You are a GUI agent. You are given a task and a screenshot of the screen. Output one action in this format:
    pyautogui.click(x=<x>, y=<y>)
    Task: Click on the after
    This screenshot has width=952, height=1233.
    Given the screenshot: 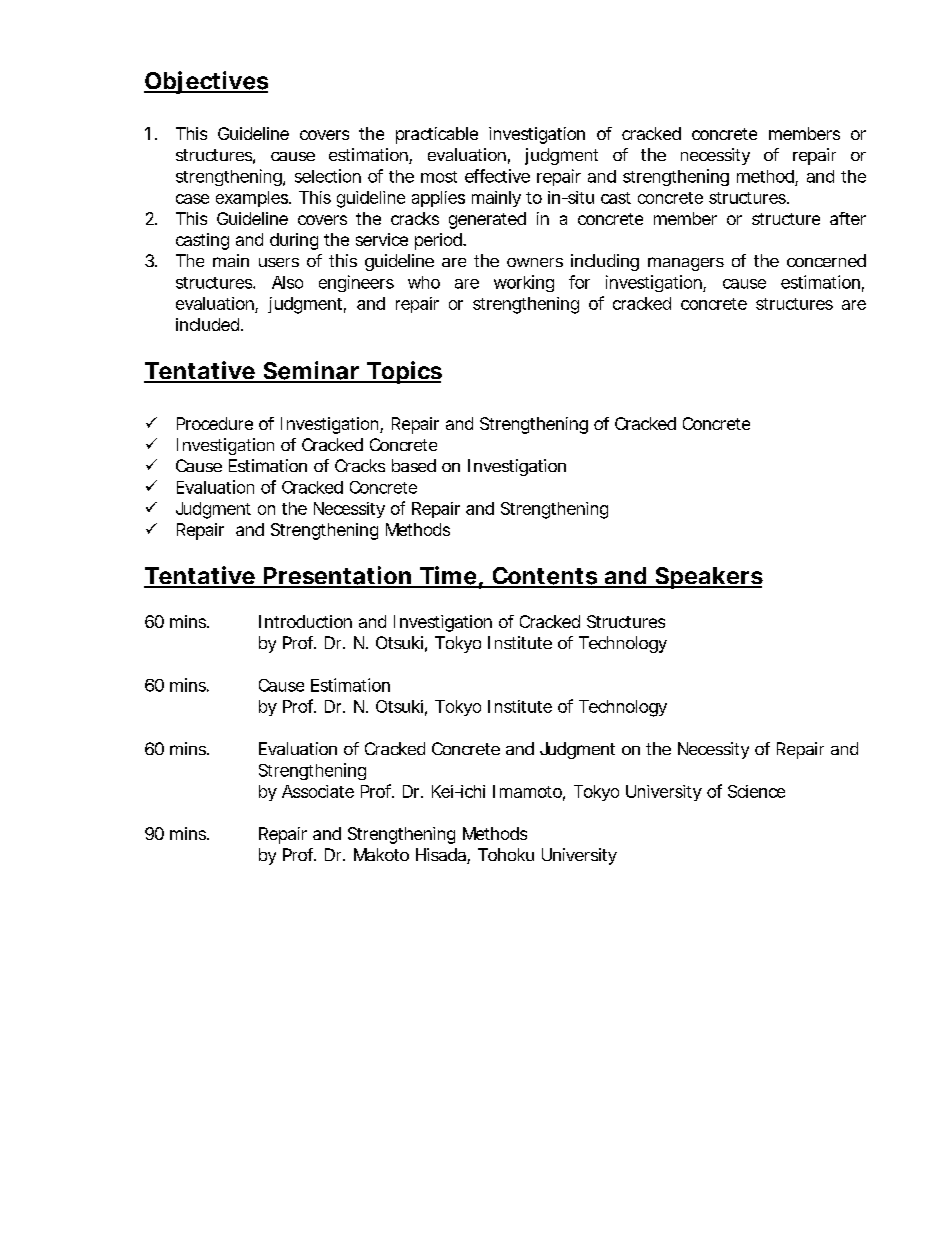 What is the action you would take?
    pyautogui.click(x=848, y=218)
